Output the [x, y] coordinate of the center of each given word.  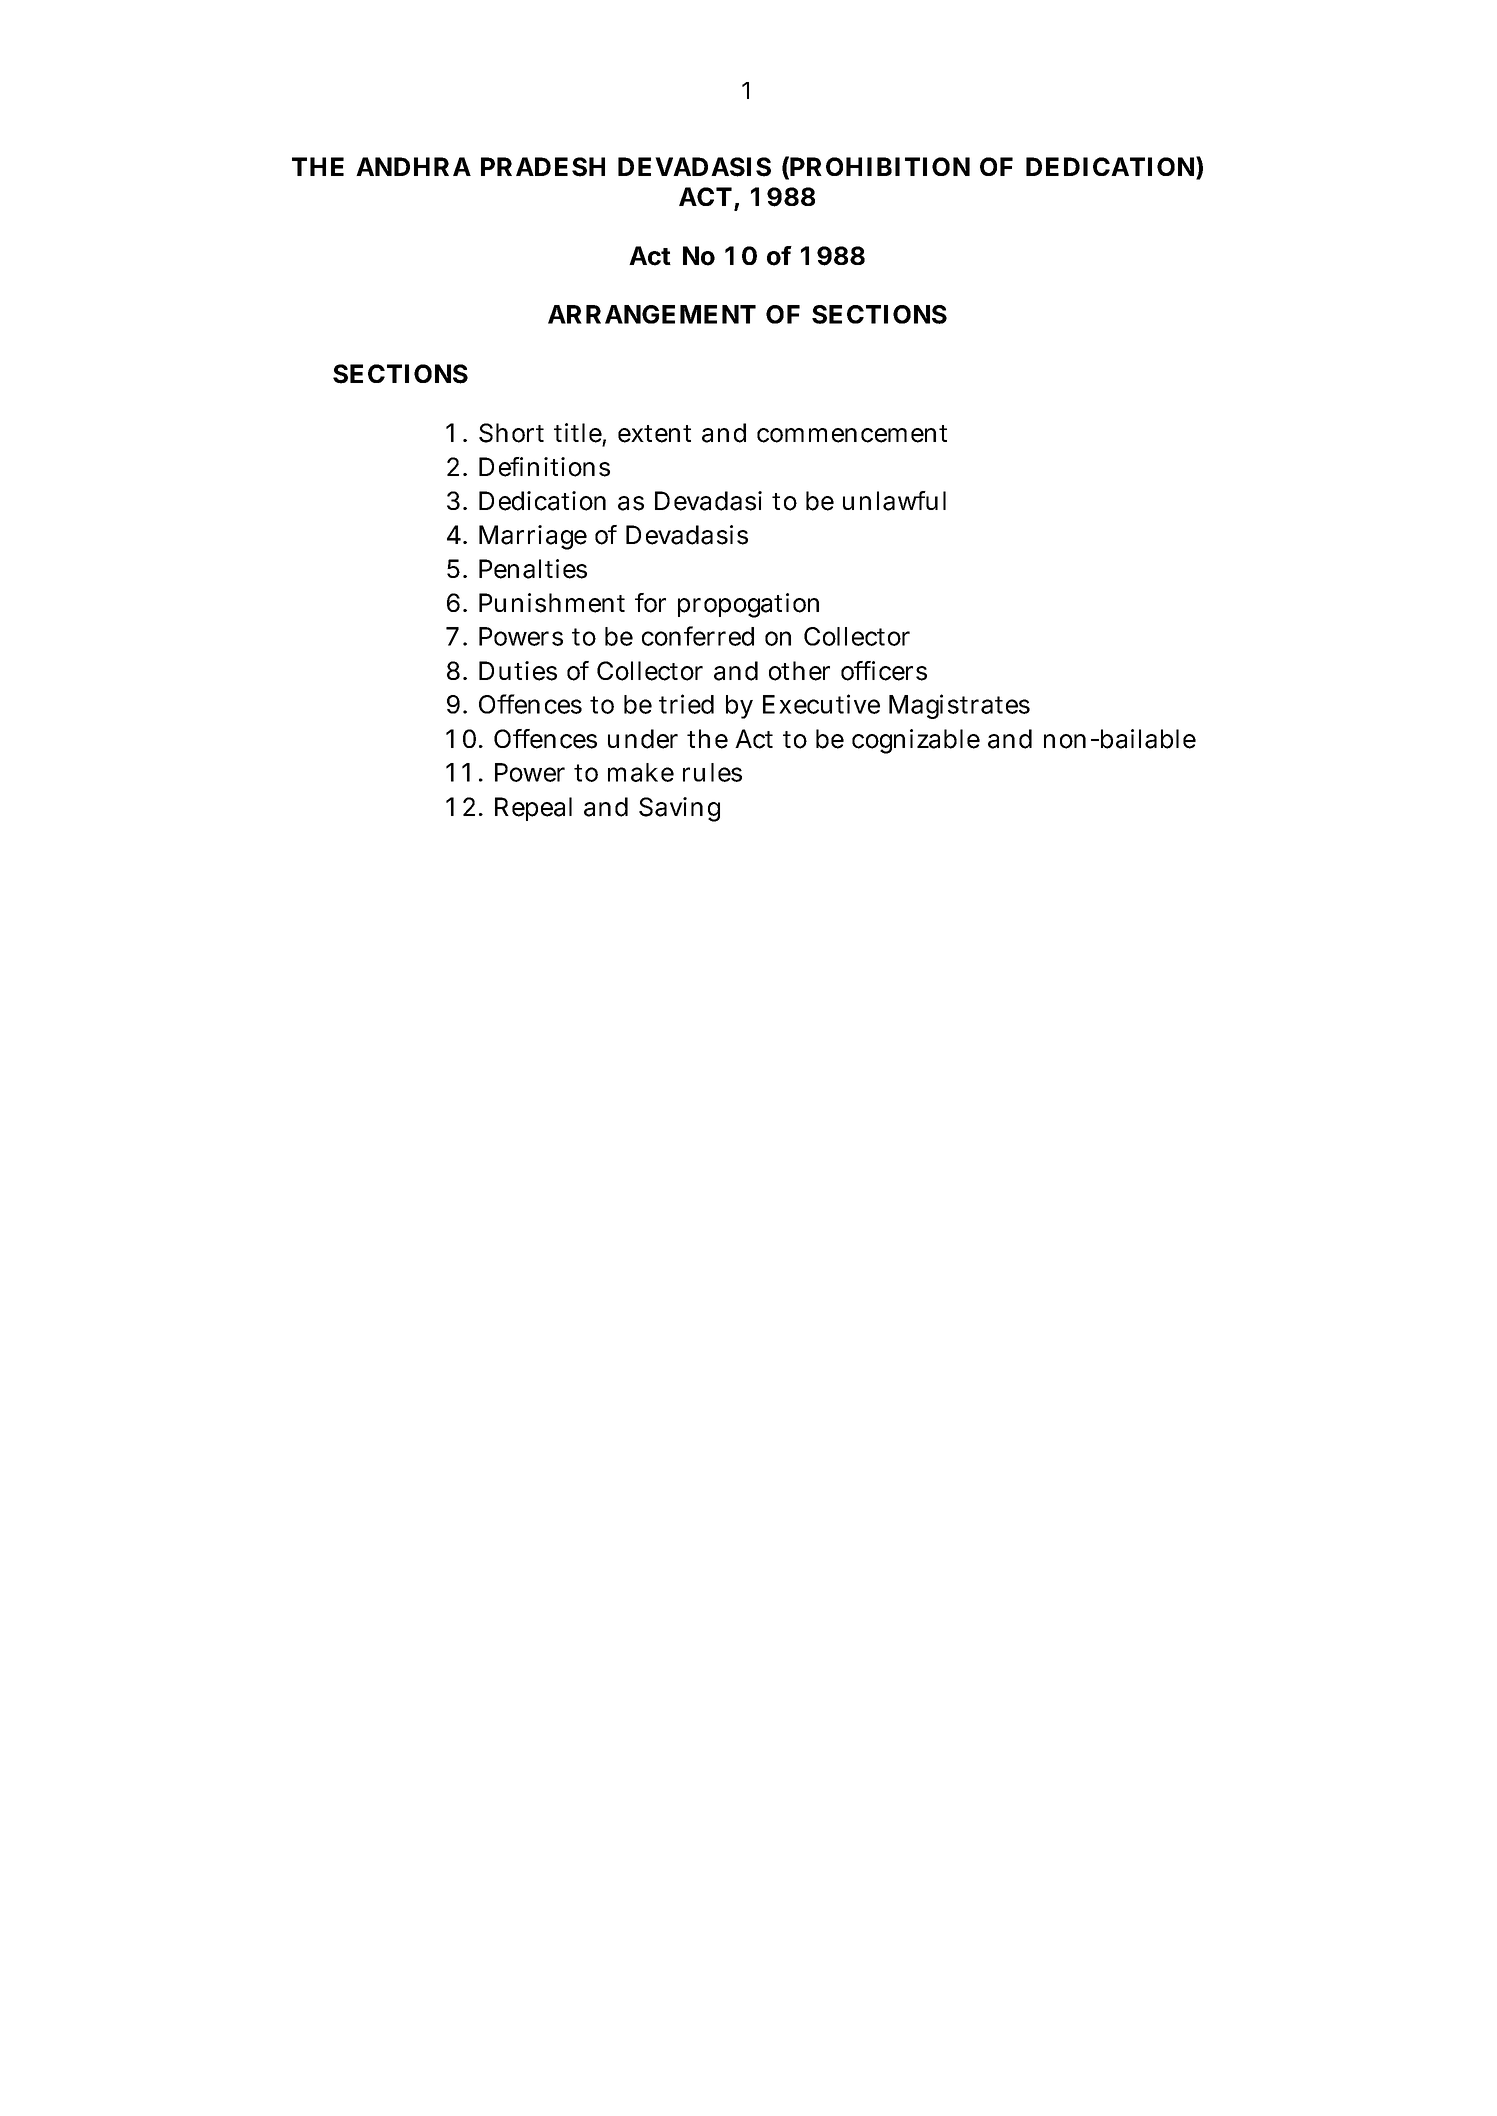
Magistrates [959, 706]
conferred [698, 636]
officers [884, 671]
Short [511, 433]
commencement [852, 434]
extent [654, 434]
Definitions [544, 467]
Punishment [552, 603]
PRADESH [543, 167]
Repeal [533, 809]
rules [712, 772]
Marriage [533, 537]
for [650, 603]
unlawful [894, 501]
